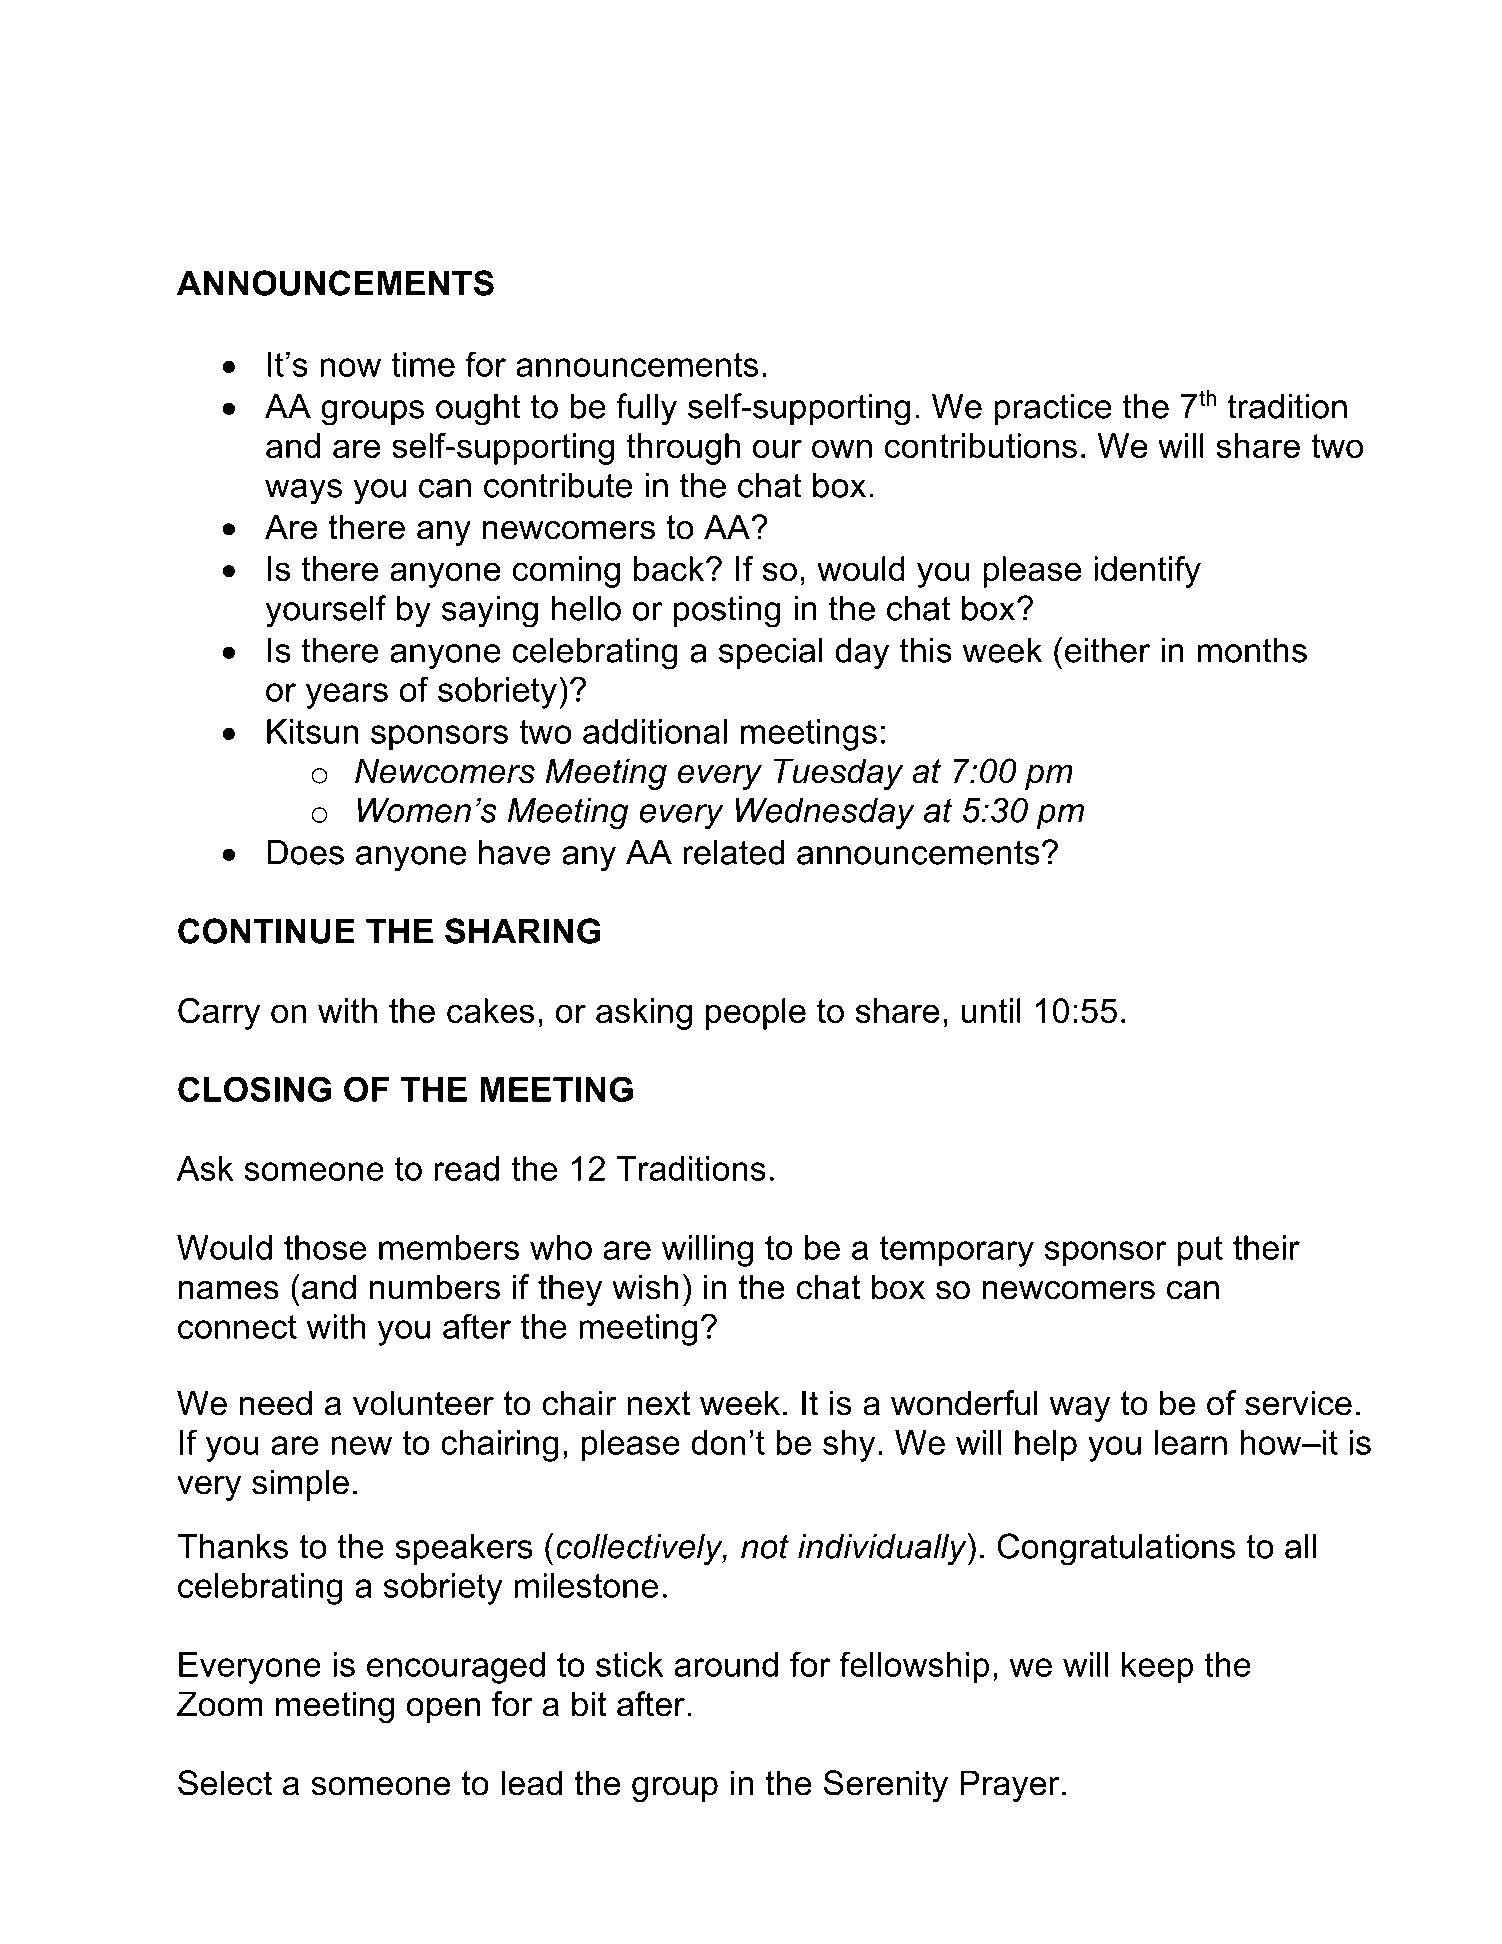  Describe the element at coordinates (991, 1010) in the screenshot. I see `until` at that location.
